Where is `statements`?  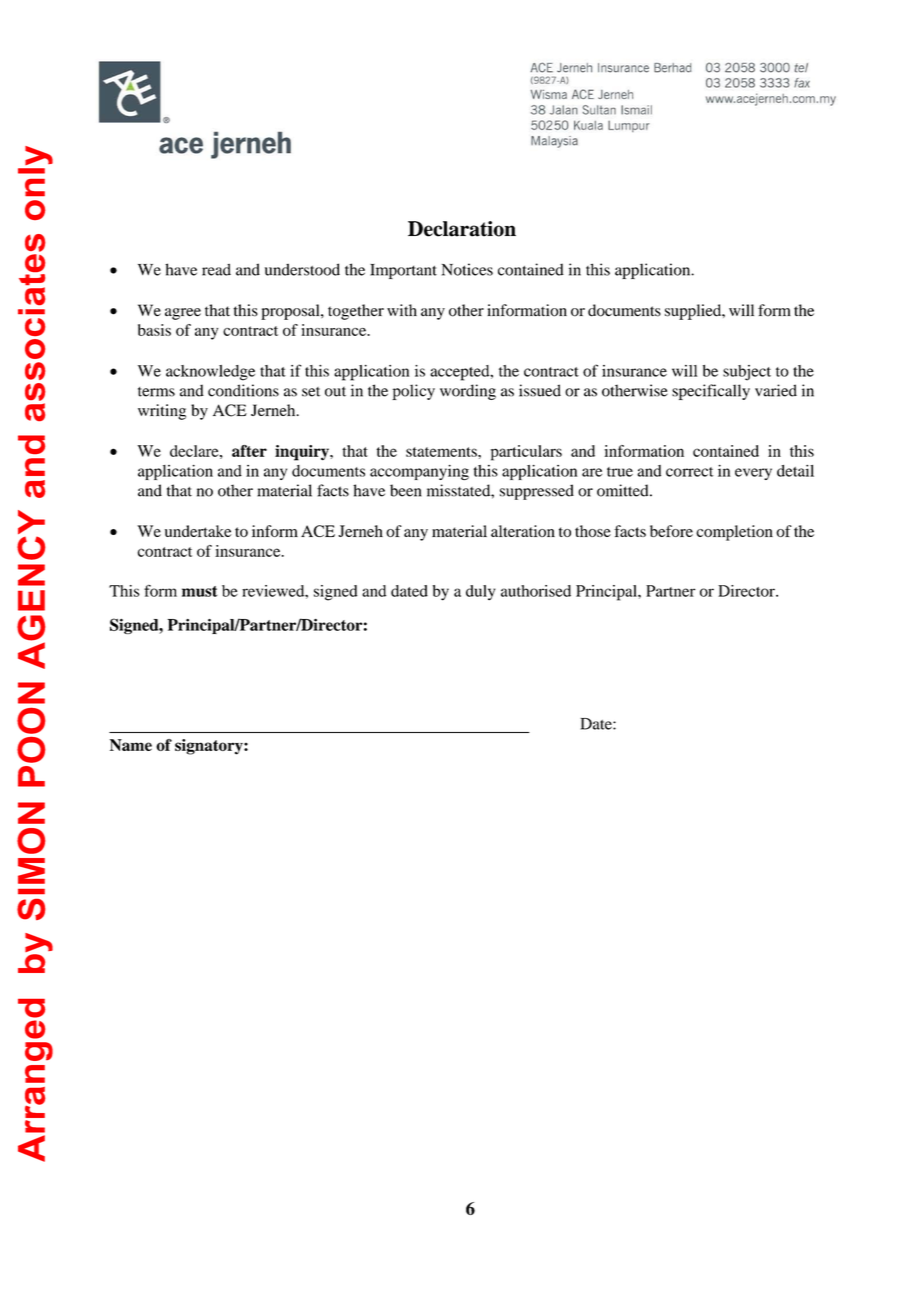
statements is located at coordinates (442, 452).
